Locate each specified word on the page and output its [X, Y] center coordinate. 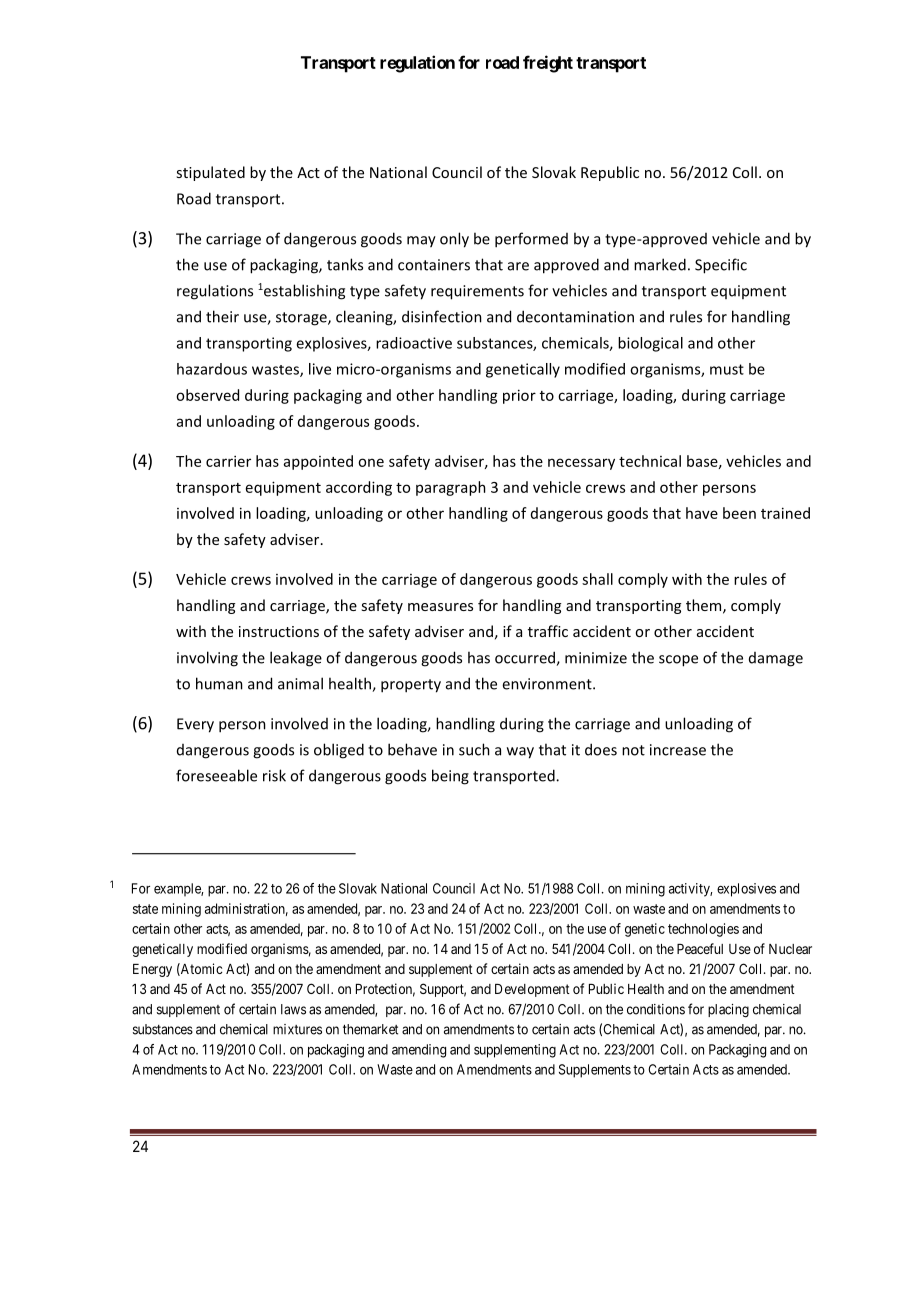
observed [207, 395]
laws [293, 1009]
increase [678, 750]
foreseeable [216, 775]
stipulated [210, 173]
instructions [279, 631]
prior [519, 396]
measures [440, 607]
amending [419, 1051]
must [727, 369]
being [450, 777]
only [454, 240]
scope [678, 661]
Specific [721, 266]
